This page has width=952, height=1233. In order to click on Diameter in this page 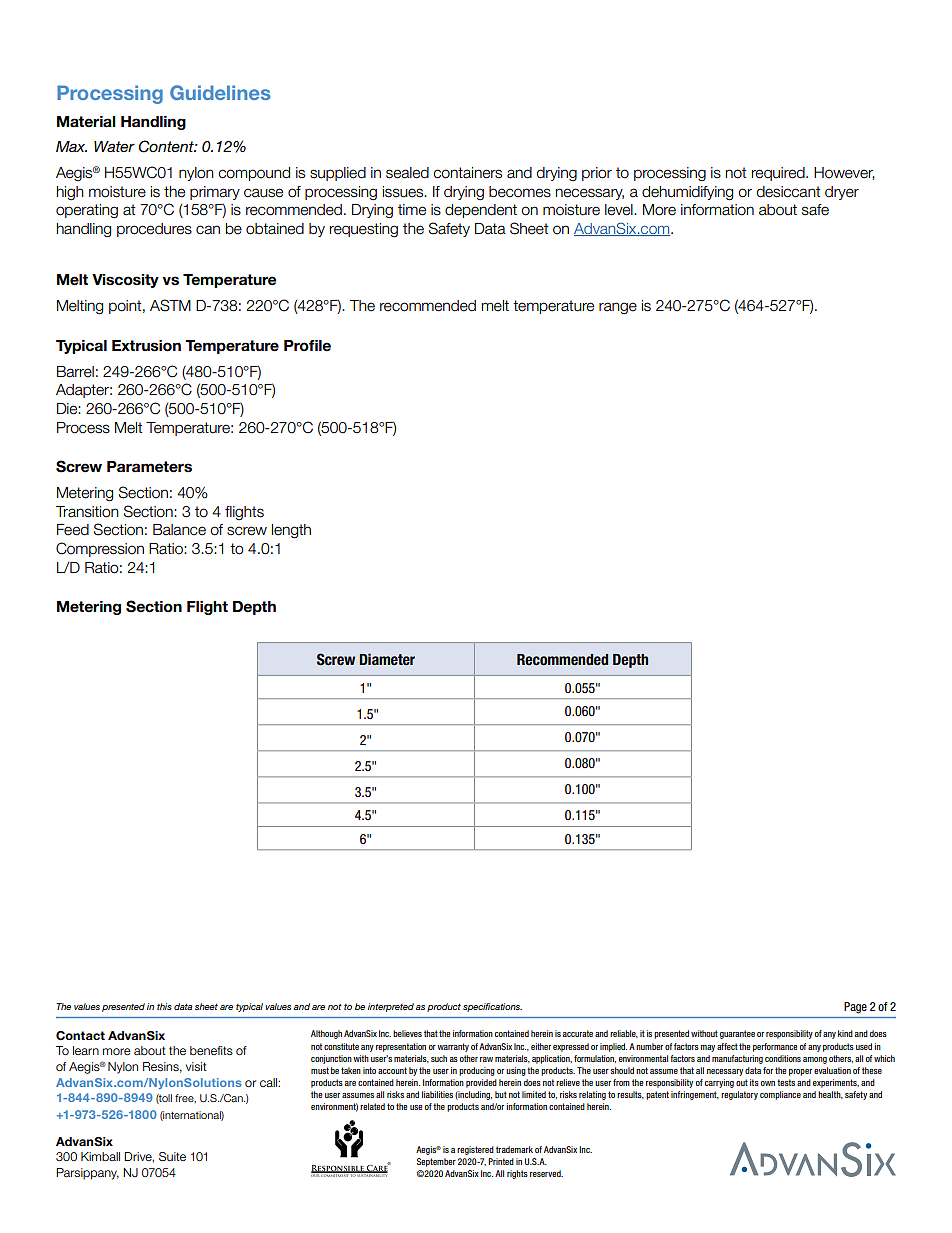, I will do `click(387, 659)`.
